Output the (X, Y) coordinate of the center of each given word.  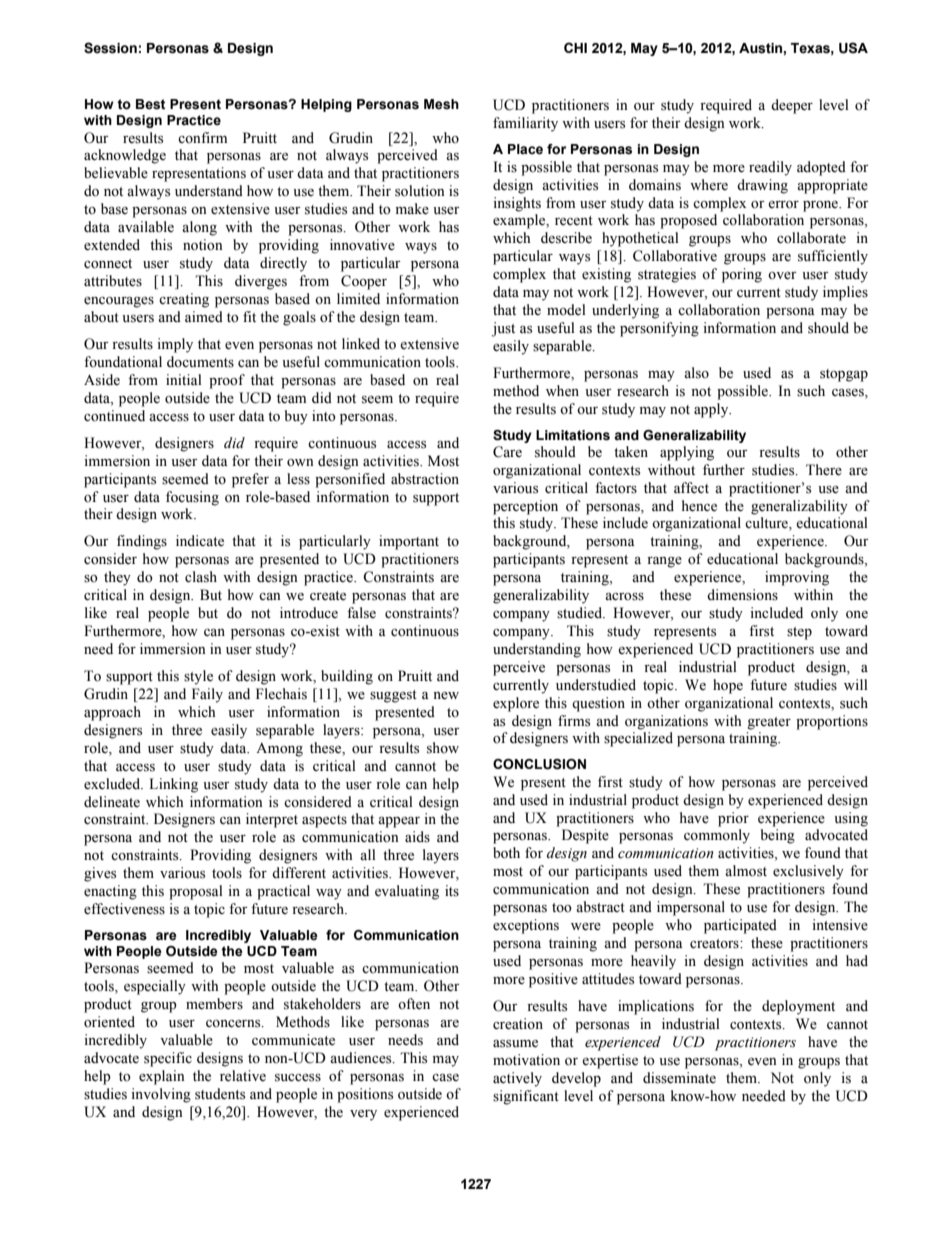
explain (162, 1077)
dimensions (742, 595)
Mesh (441, 104)
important (409, 542)
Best (150, 104)
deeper (792, 106)
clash (201, 577)
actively (517, 1079)
